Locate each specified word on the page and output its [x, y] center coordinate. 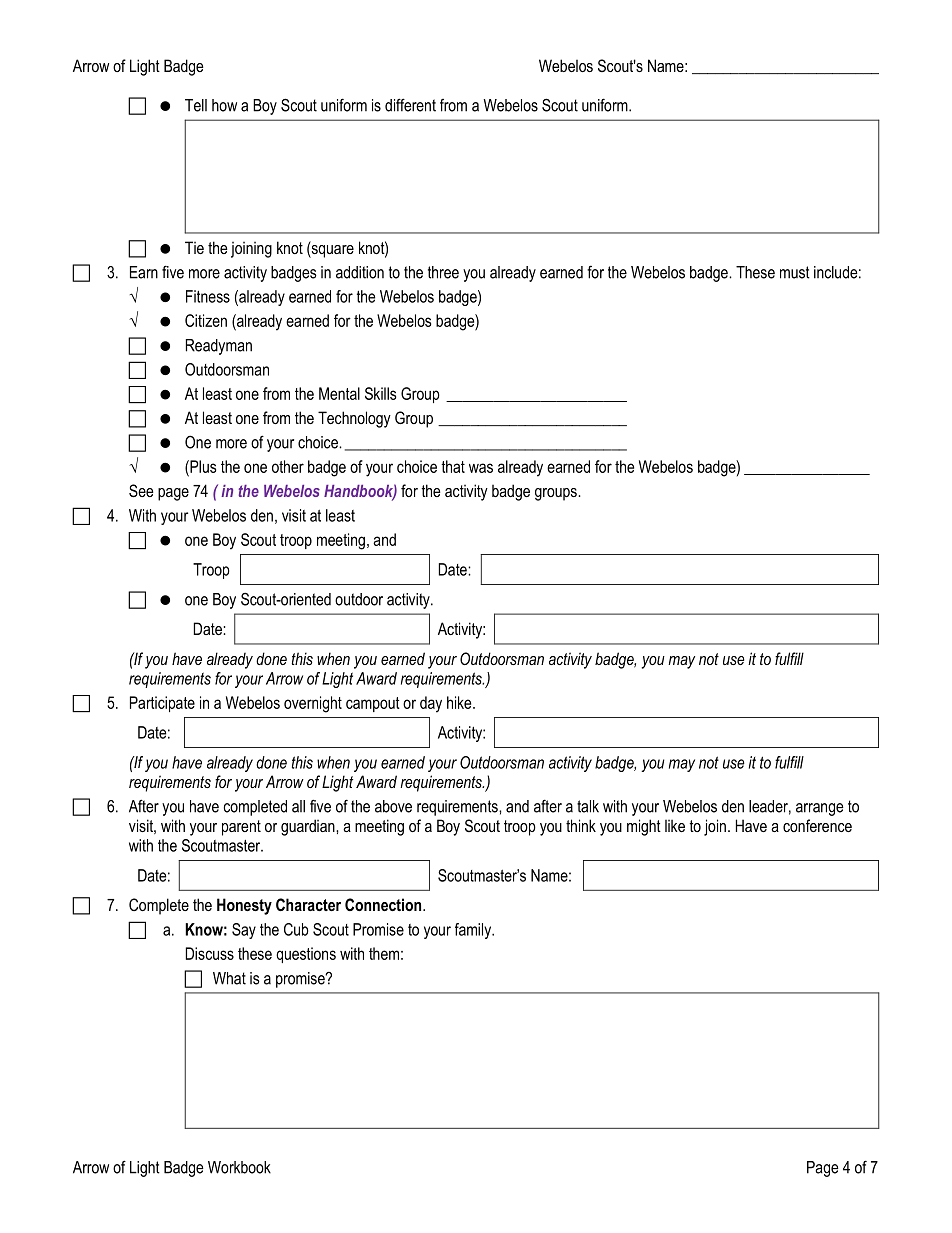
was [481, 468]
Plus [202, 466]
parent [241, 828]
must [795, 272]
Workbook [239, 1167]
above [393, 806]
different [410, 105]
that [453, 466]
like [675, 825]
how [224, 105]
